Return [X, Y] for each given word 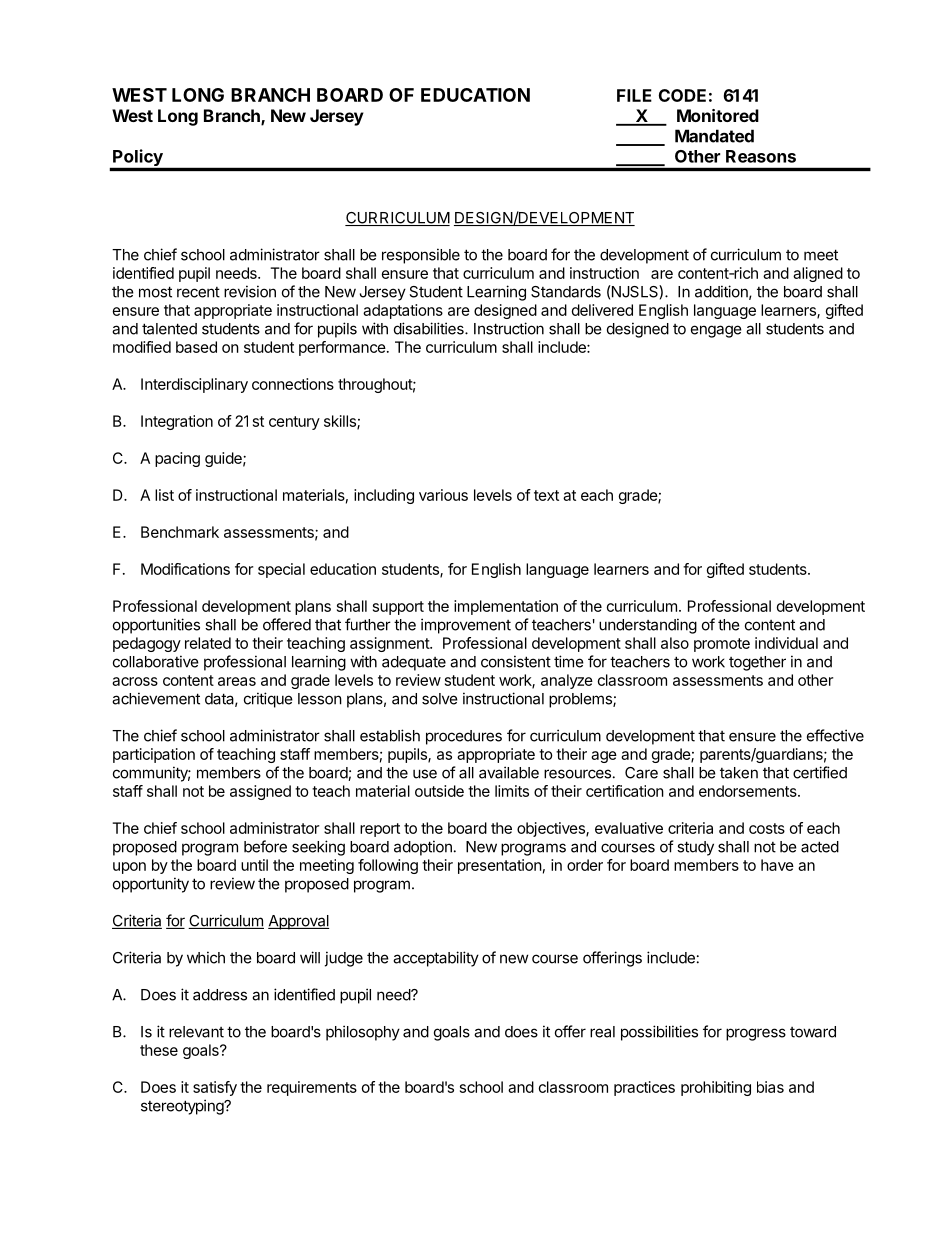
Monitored [718, 115]
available [509, 772]
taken [739, 773]
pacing [177, 459]
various [443, 495]
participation [154, 755]
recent [198, 292]
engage [716, 331]
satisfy [215, 1088]
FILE [634, 95]
